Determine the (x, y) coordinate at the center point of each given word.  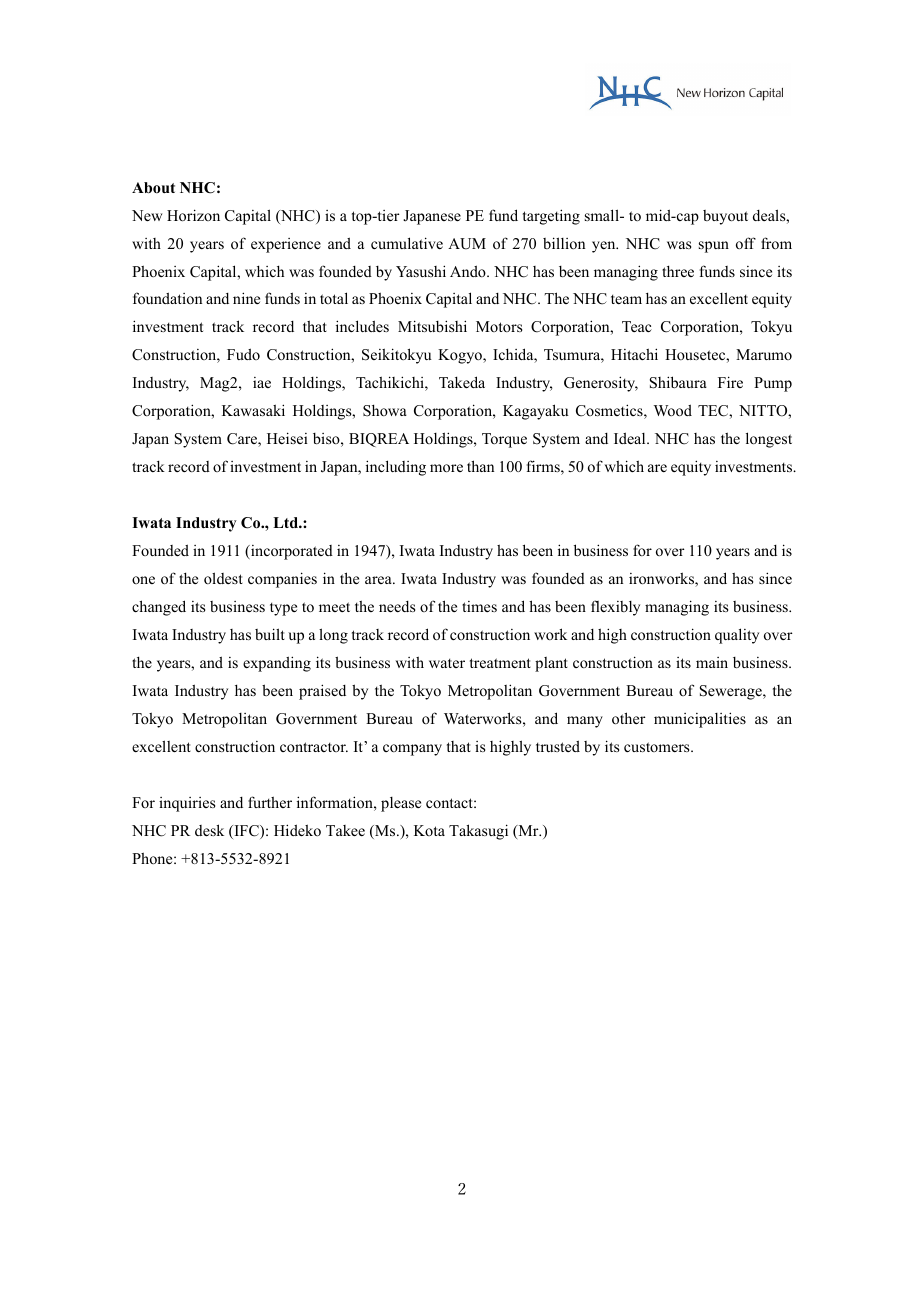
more (446, 468)
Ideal (631, 438)
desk (209, 830)
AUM (467, 244)
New (147, 215)
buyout (725, 217)
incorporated (291, 552)
